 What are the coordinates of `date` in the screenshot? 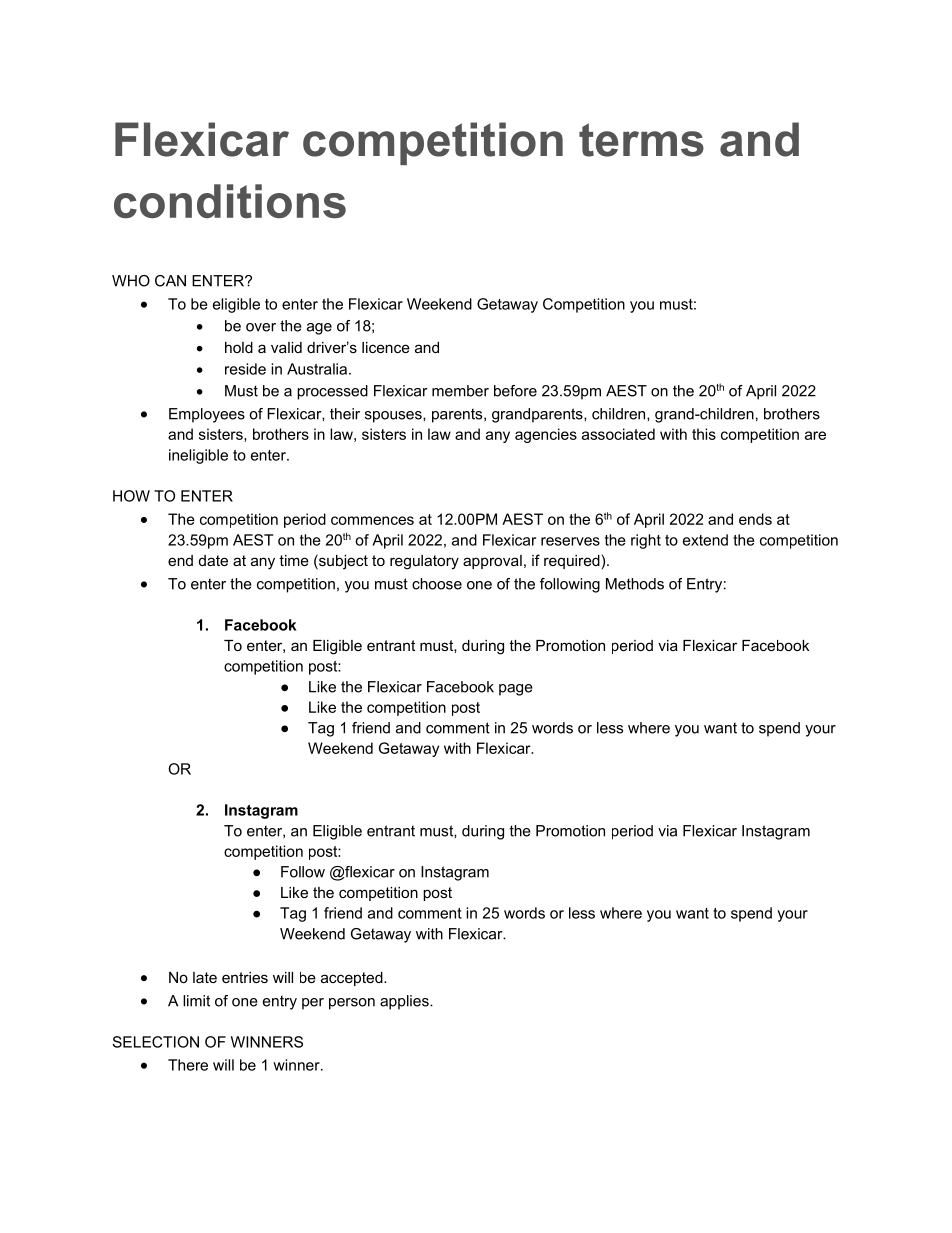 It's located at (213, 560).
